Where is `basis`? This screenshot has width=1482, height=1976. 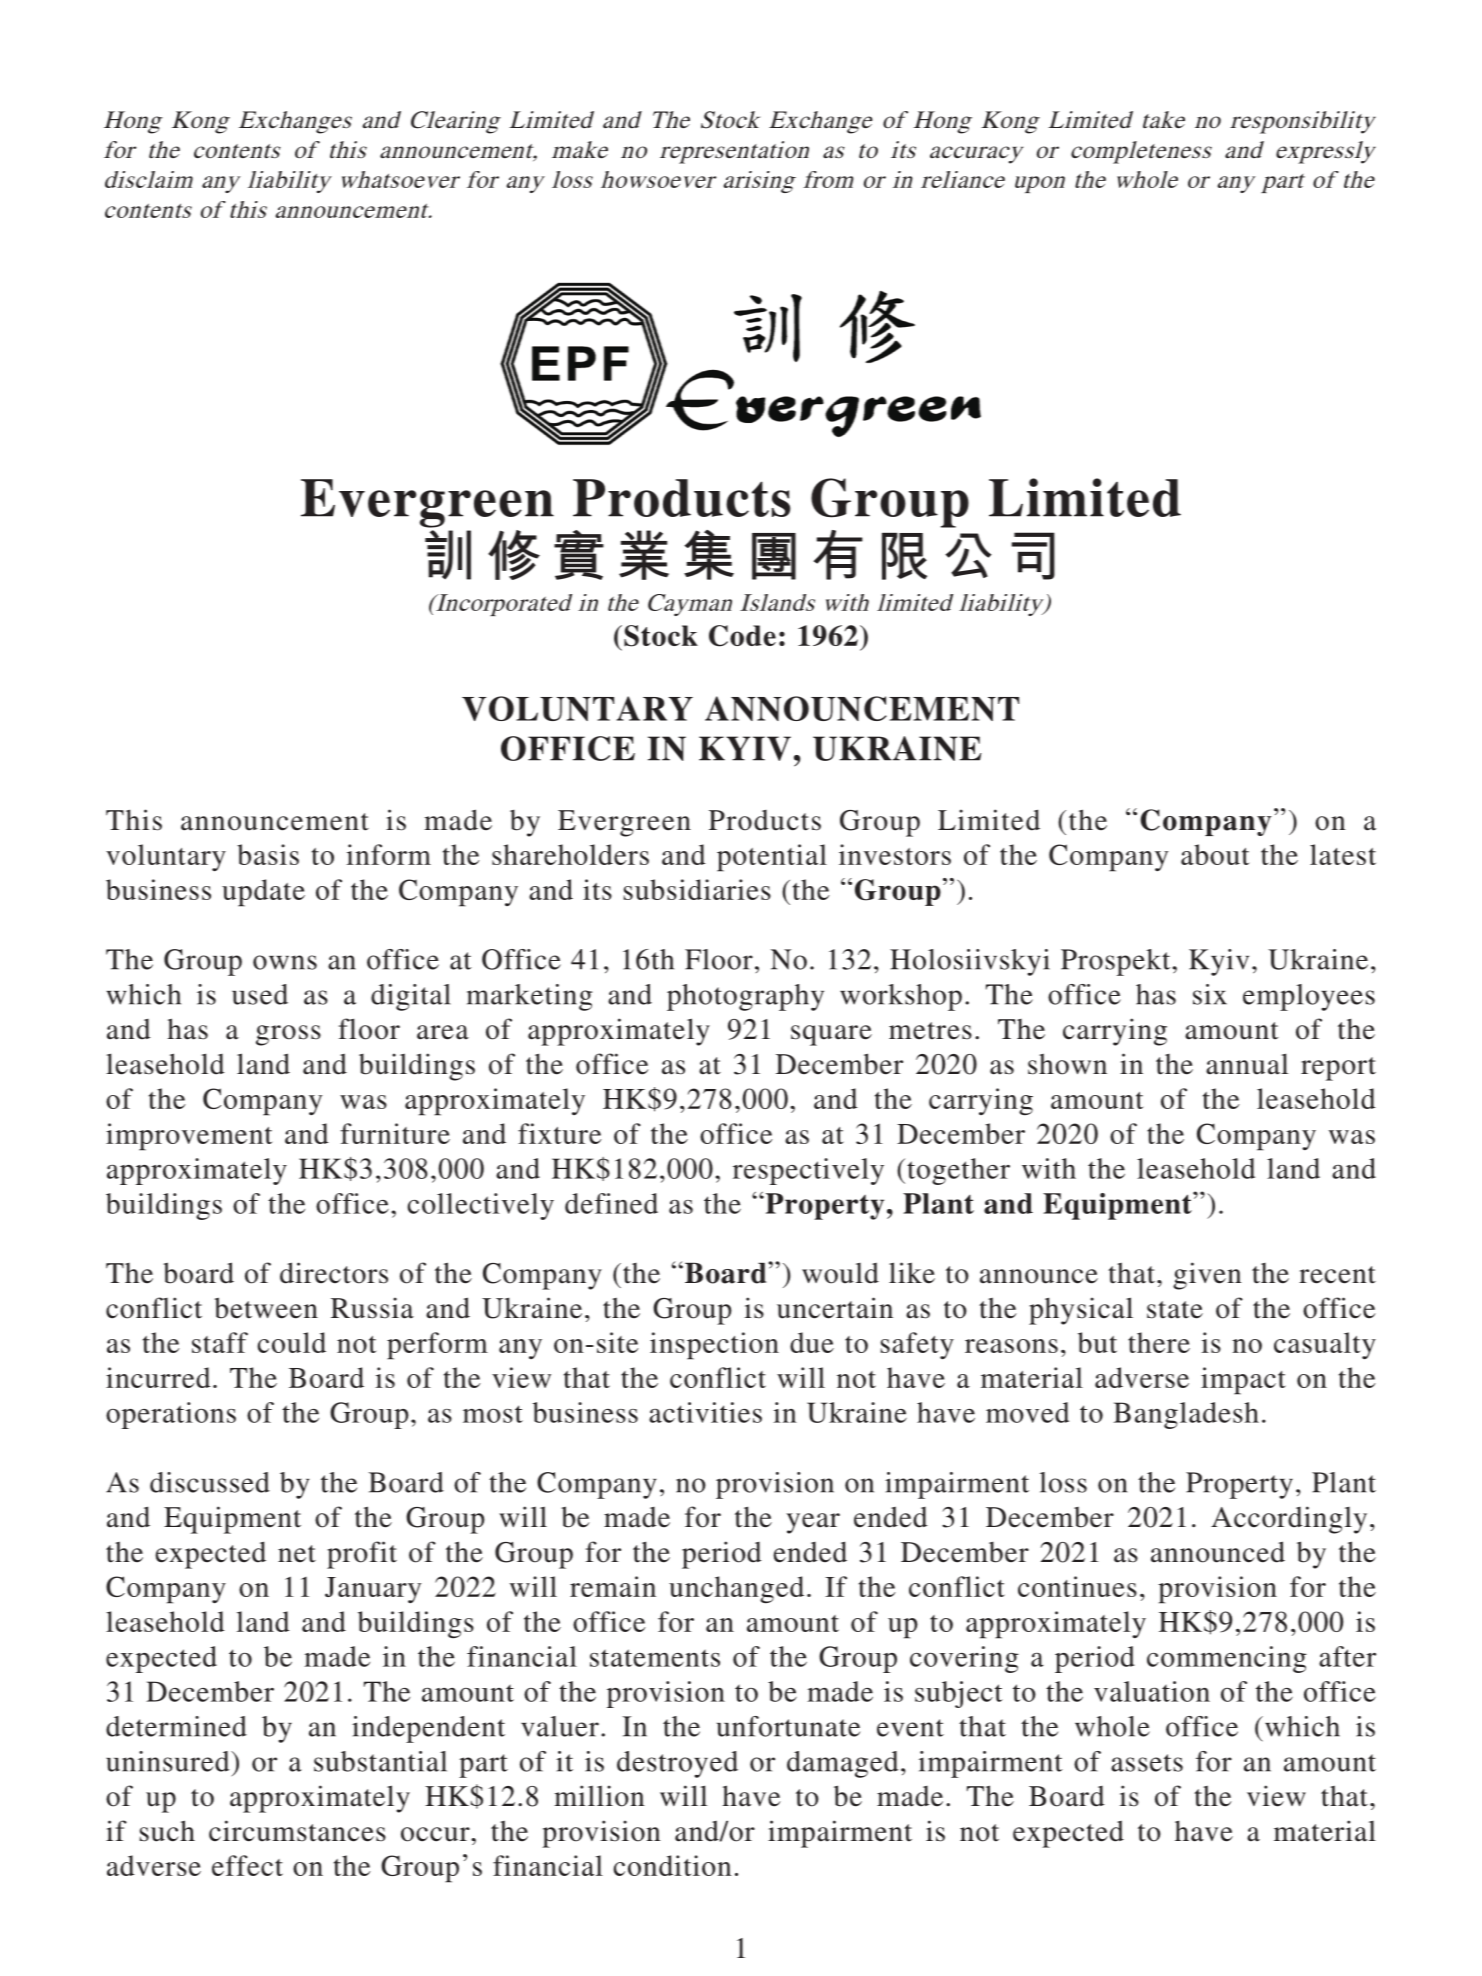 basis is located at coordinates (268, 854).
